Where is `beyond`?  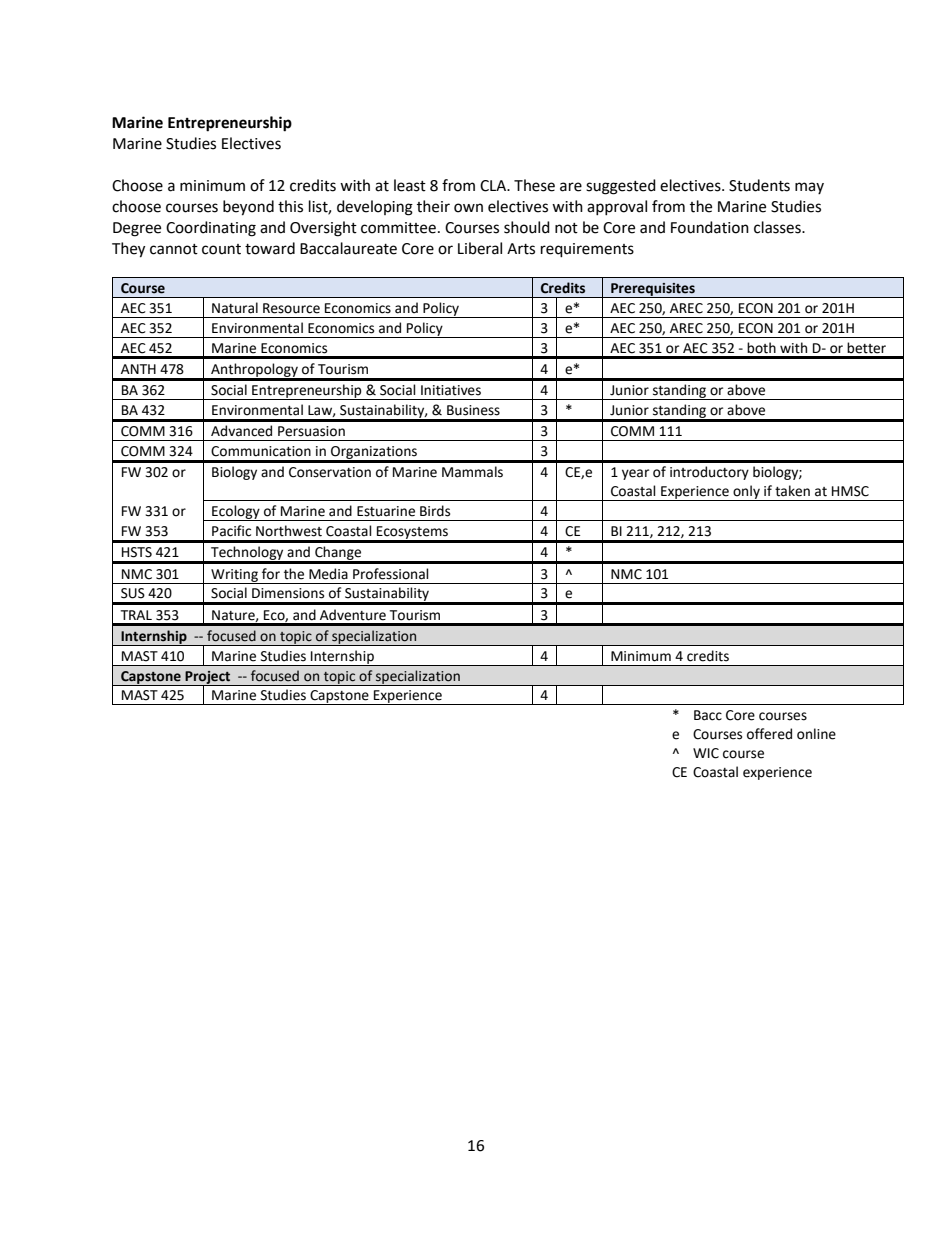 beyond is located at coordinates (248, 208).
